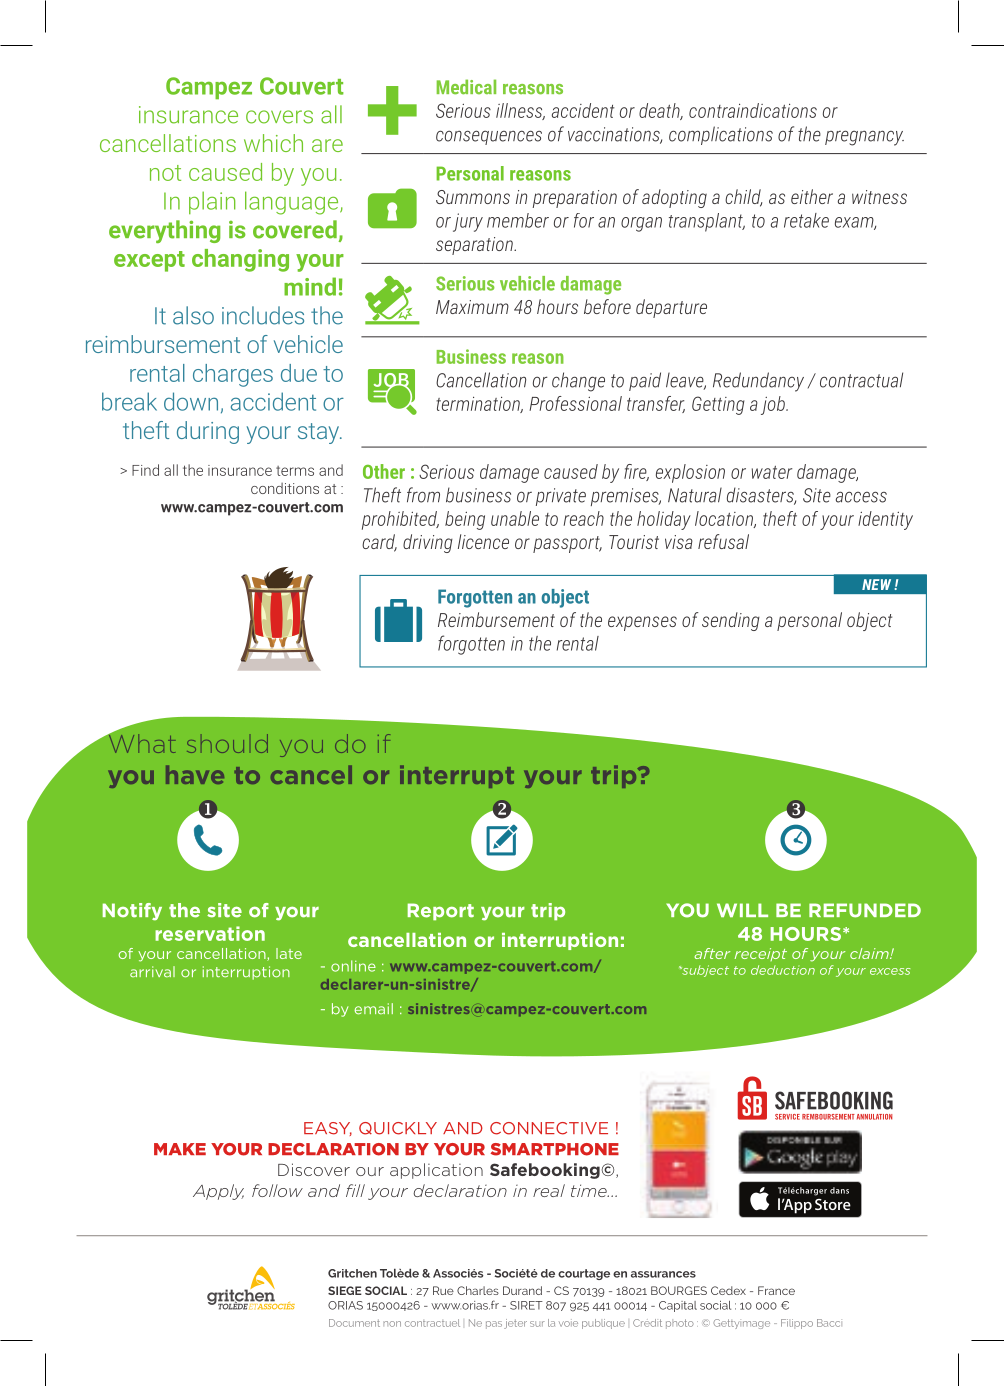  What do you see at coordinates (489, 137) in the screenshot?
I see `consequences` at bounding box center [489, 137].
